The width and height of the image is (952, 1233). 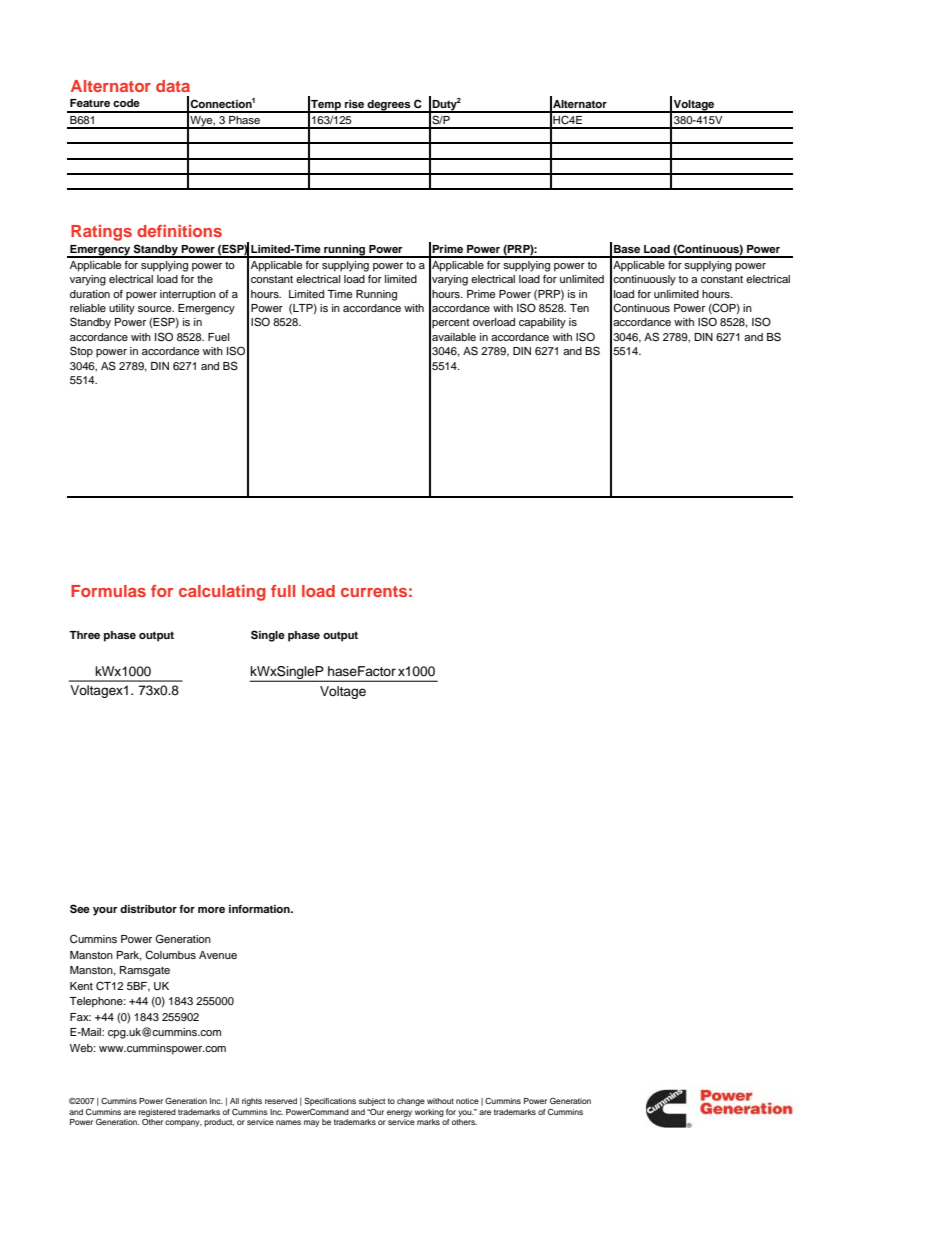 What do you see at coordinates (283, 591) in the image?
I see `full` at bounding box center [283, 591].
